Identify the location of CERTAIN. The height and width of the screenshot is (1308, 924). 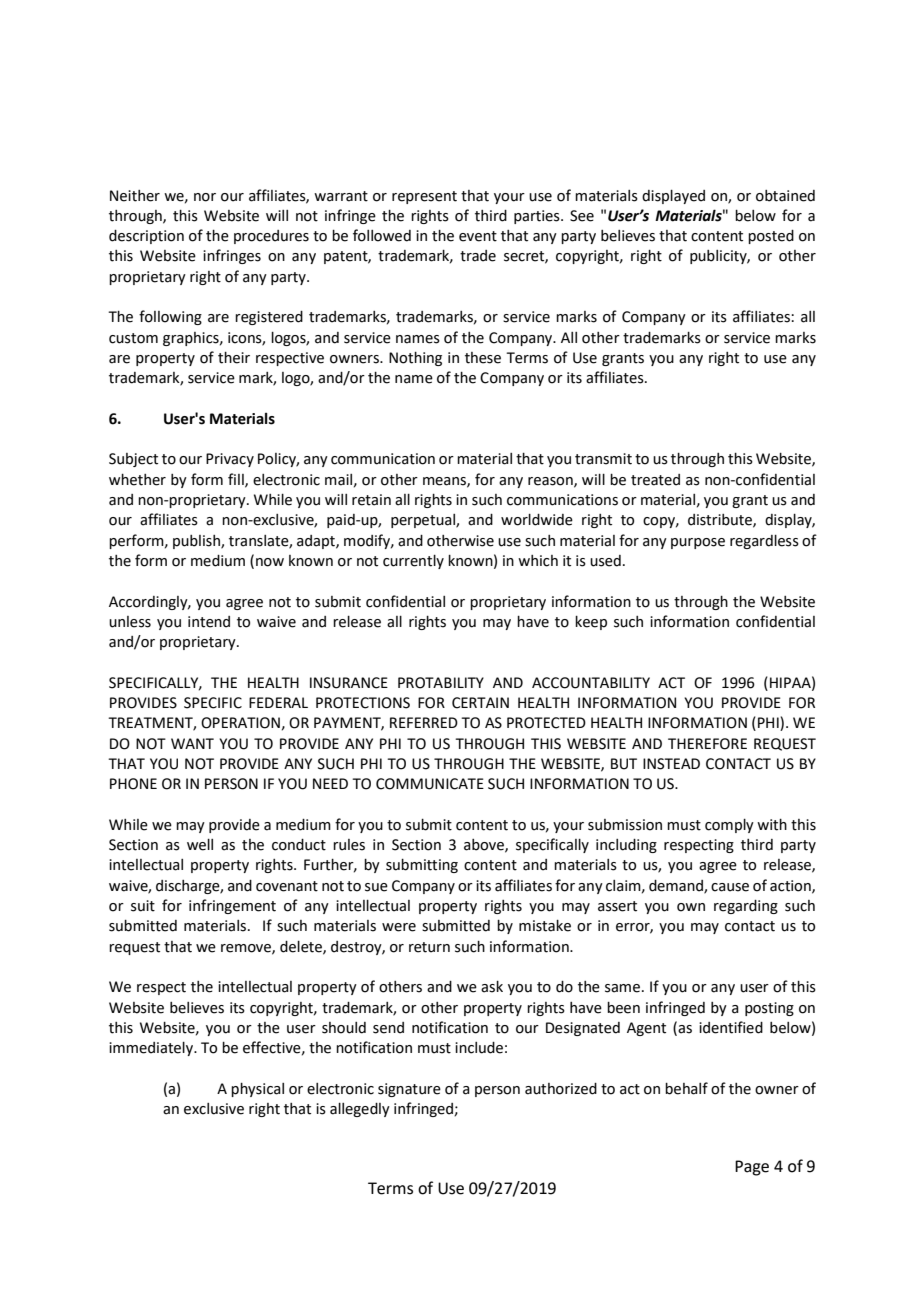
(480, 703).
